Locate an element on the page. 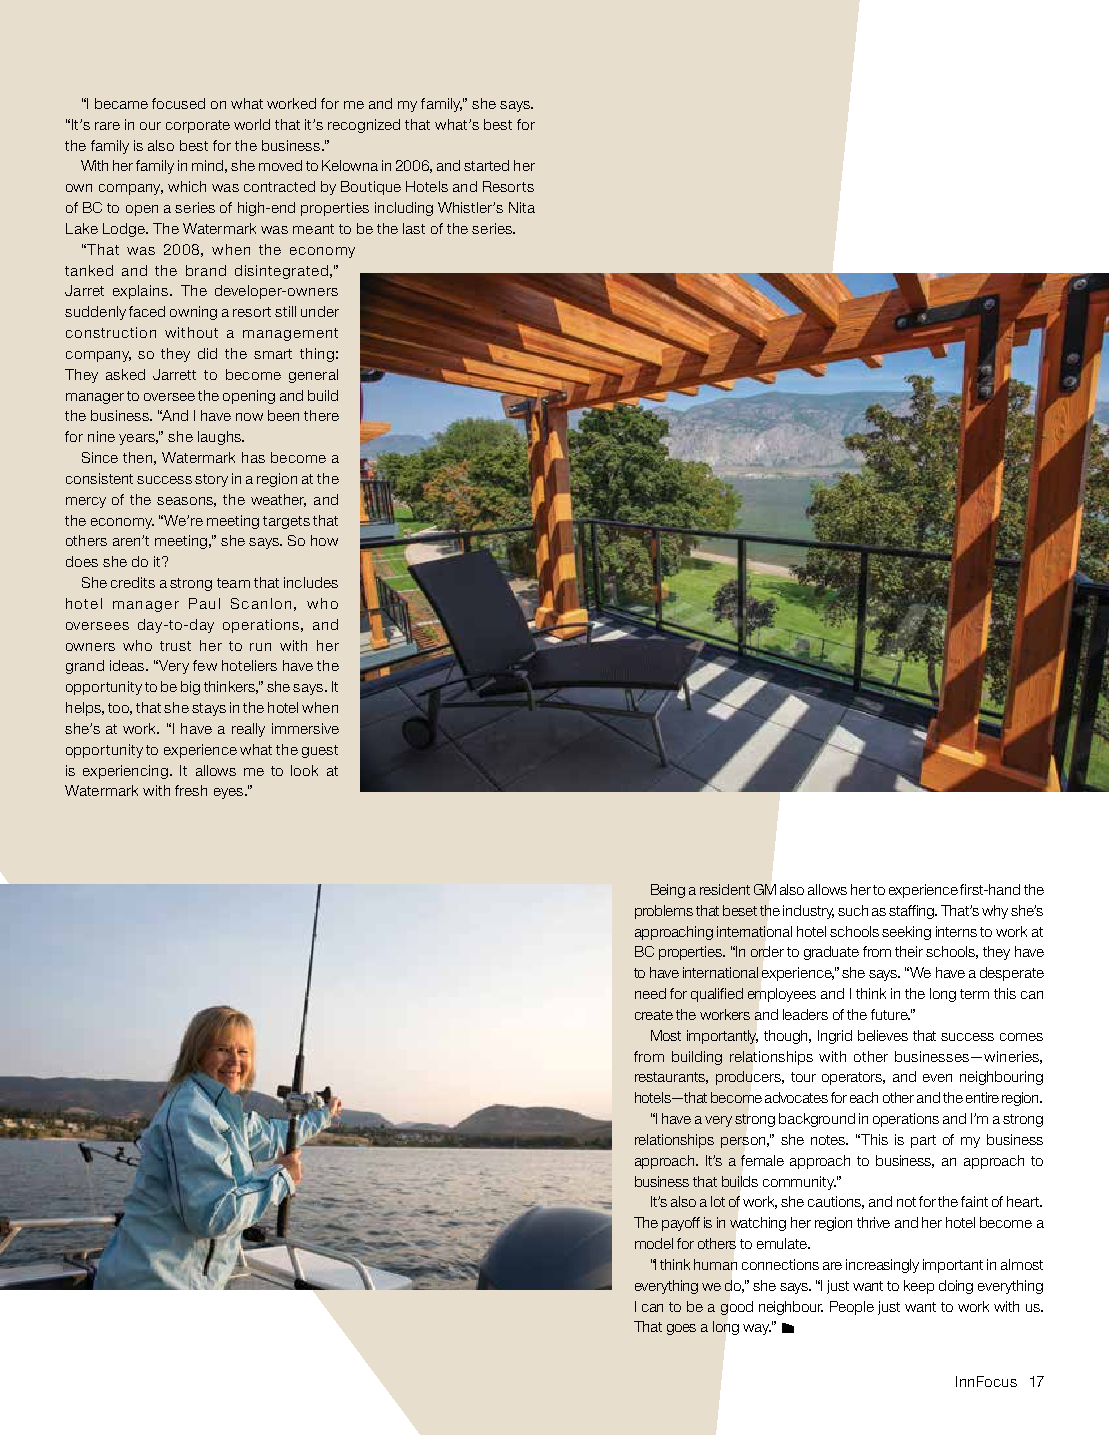 Image resolution: width=1109 pixels, height=1435 pixels. corporate is located at coordinates (198, 126).
